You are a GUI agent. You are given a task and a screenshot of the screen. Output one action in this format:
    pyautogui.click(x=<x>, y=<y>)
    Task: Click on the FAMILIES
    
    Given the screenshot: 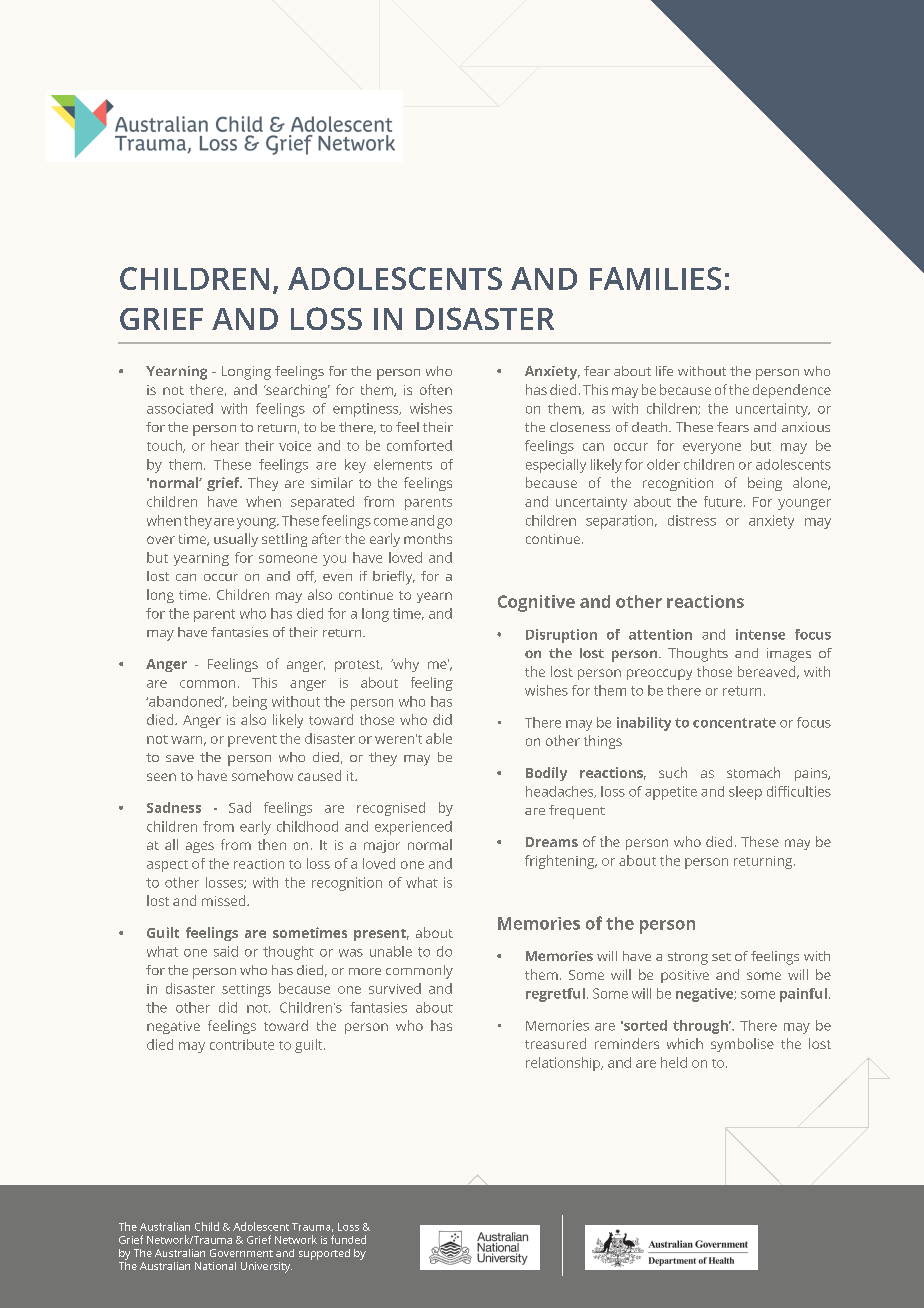 What is the action you would take?
    pyautogui.click(x=655, y=278)
